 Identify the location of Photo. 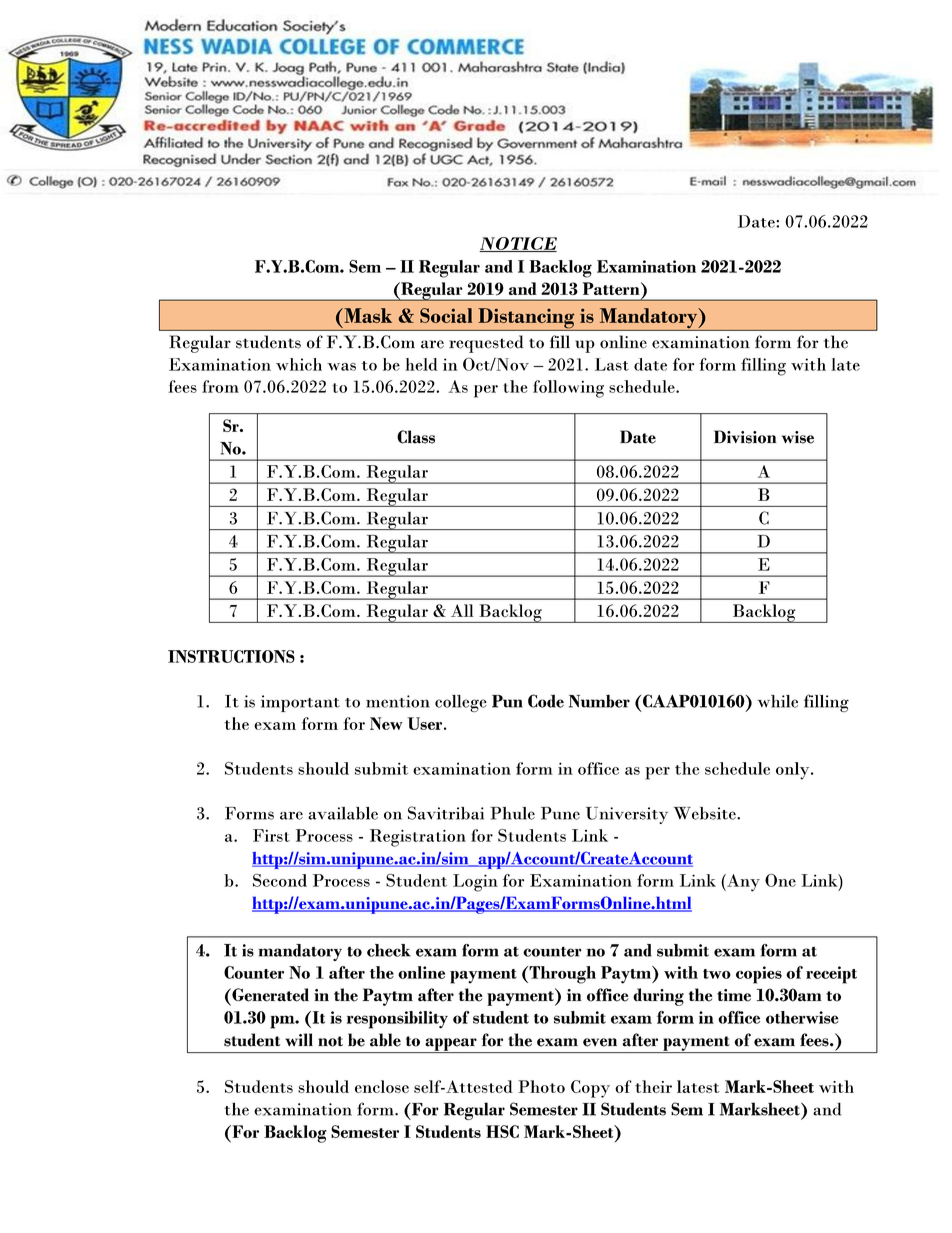
(541, 1086).
